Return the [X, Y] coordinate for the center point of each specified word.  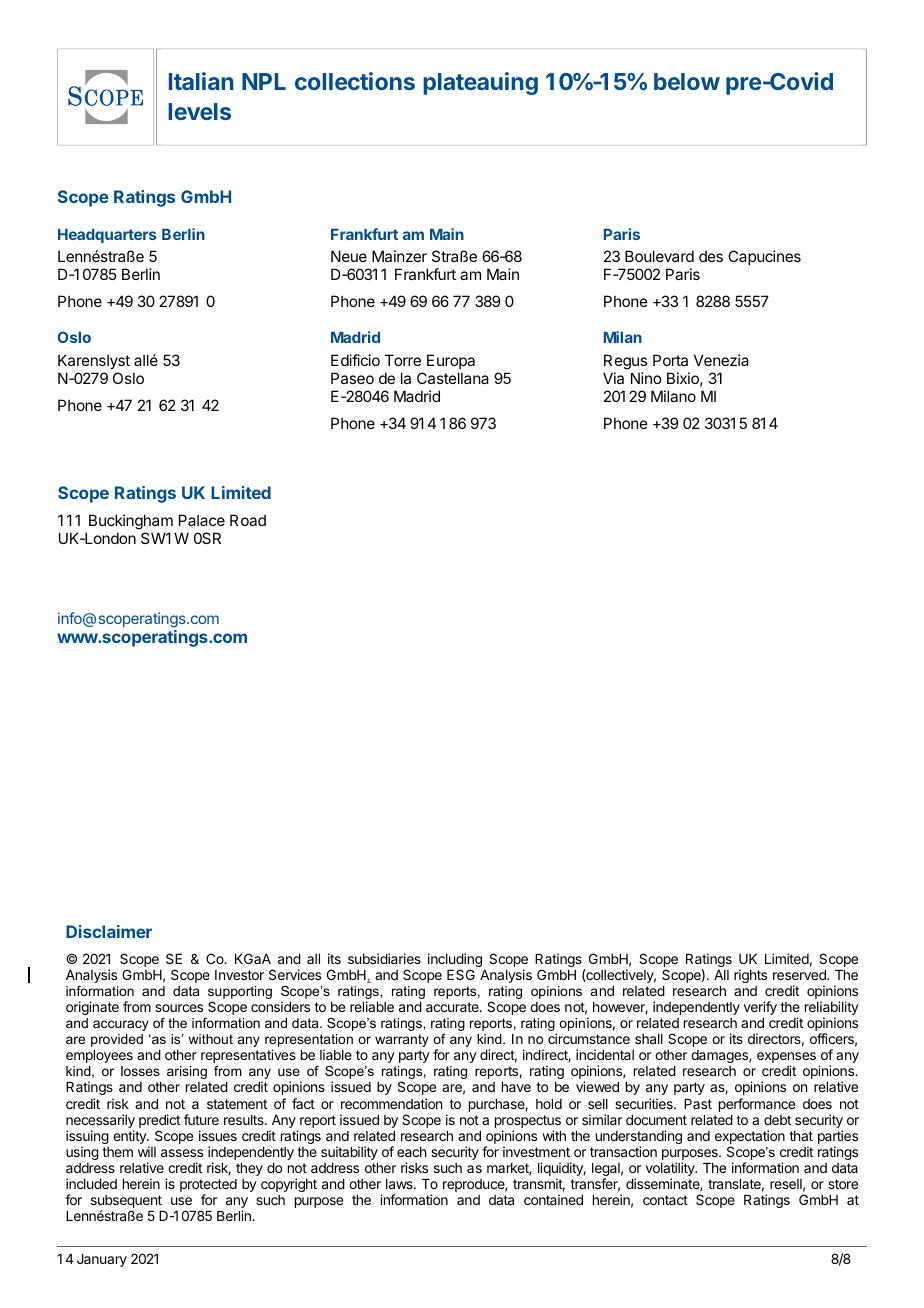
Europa [451, 361]
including [455, 961]
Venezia [721, 360]
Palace [202, 520]
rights [750, 976]
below [687, 81]
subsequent [126, 1203]
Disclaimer [109, 931]
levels [199, 111]
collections [355, 81]
